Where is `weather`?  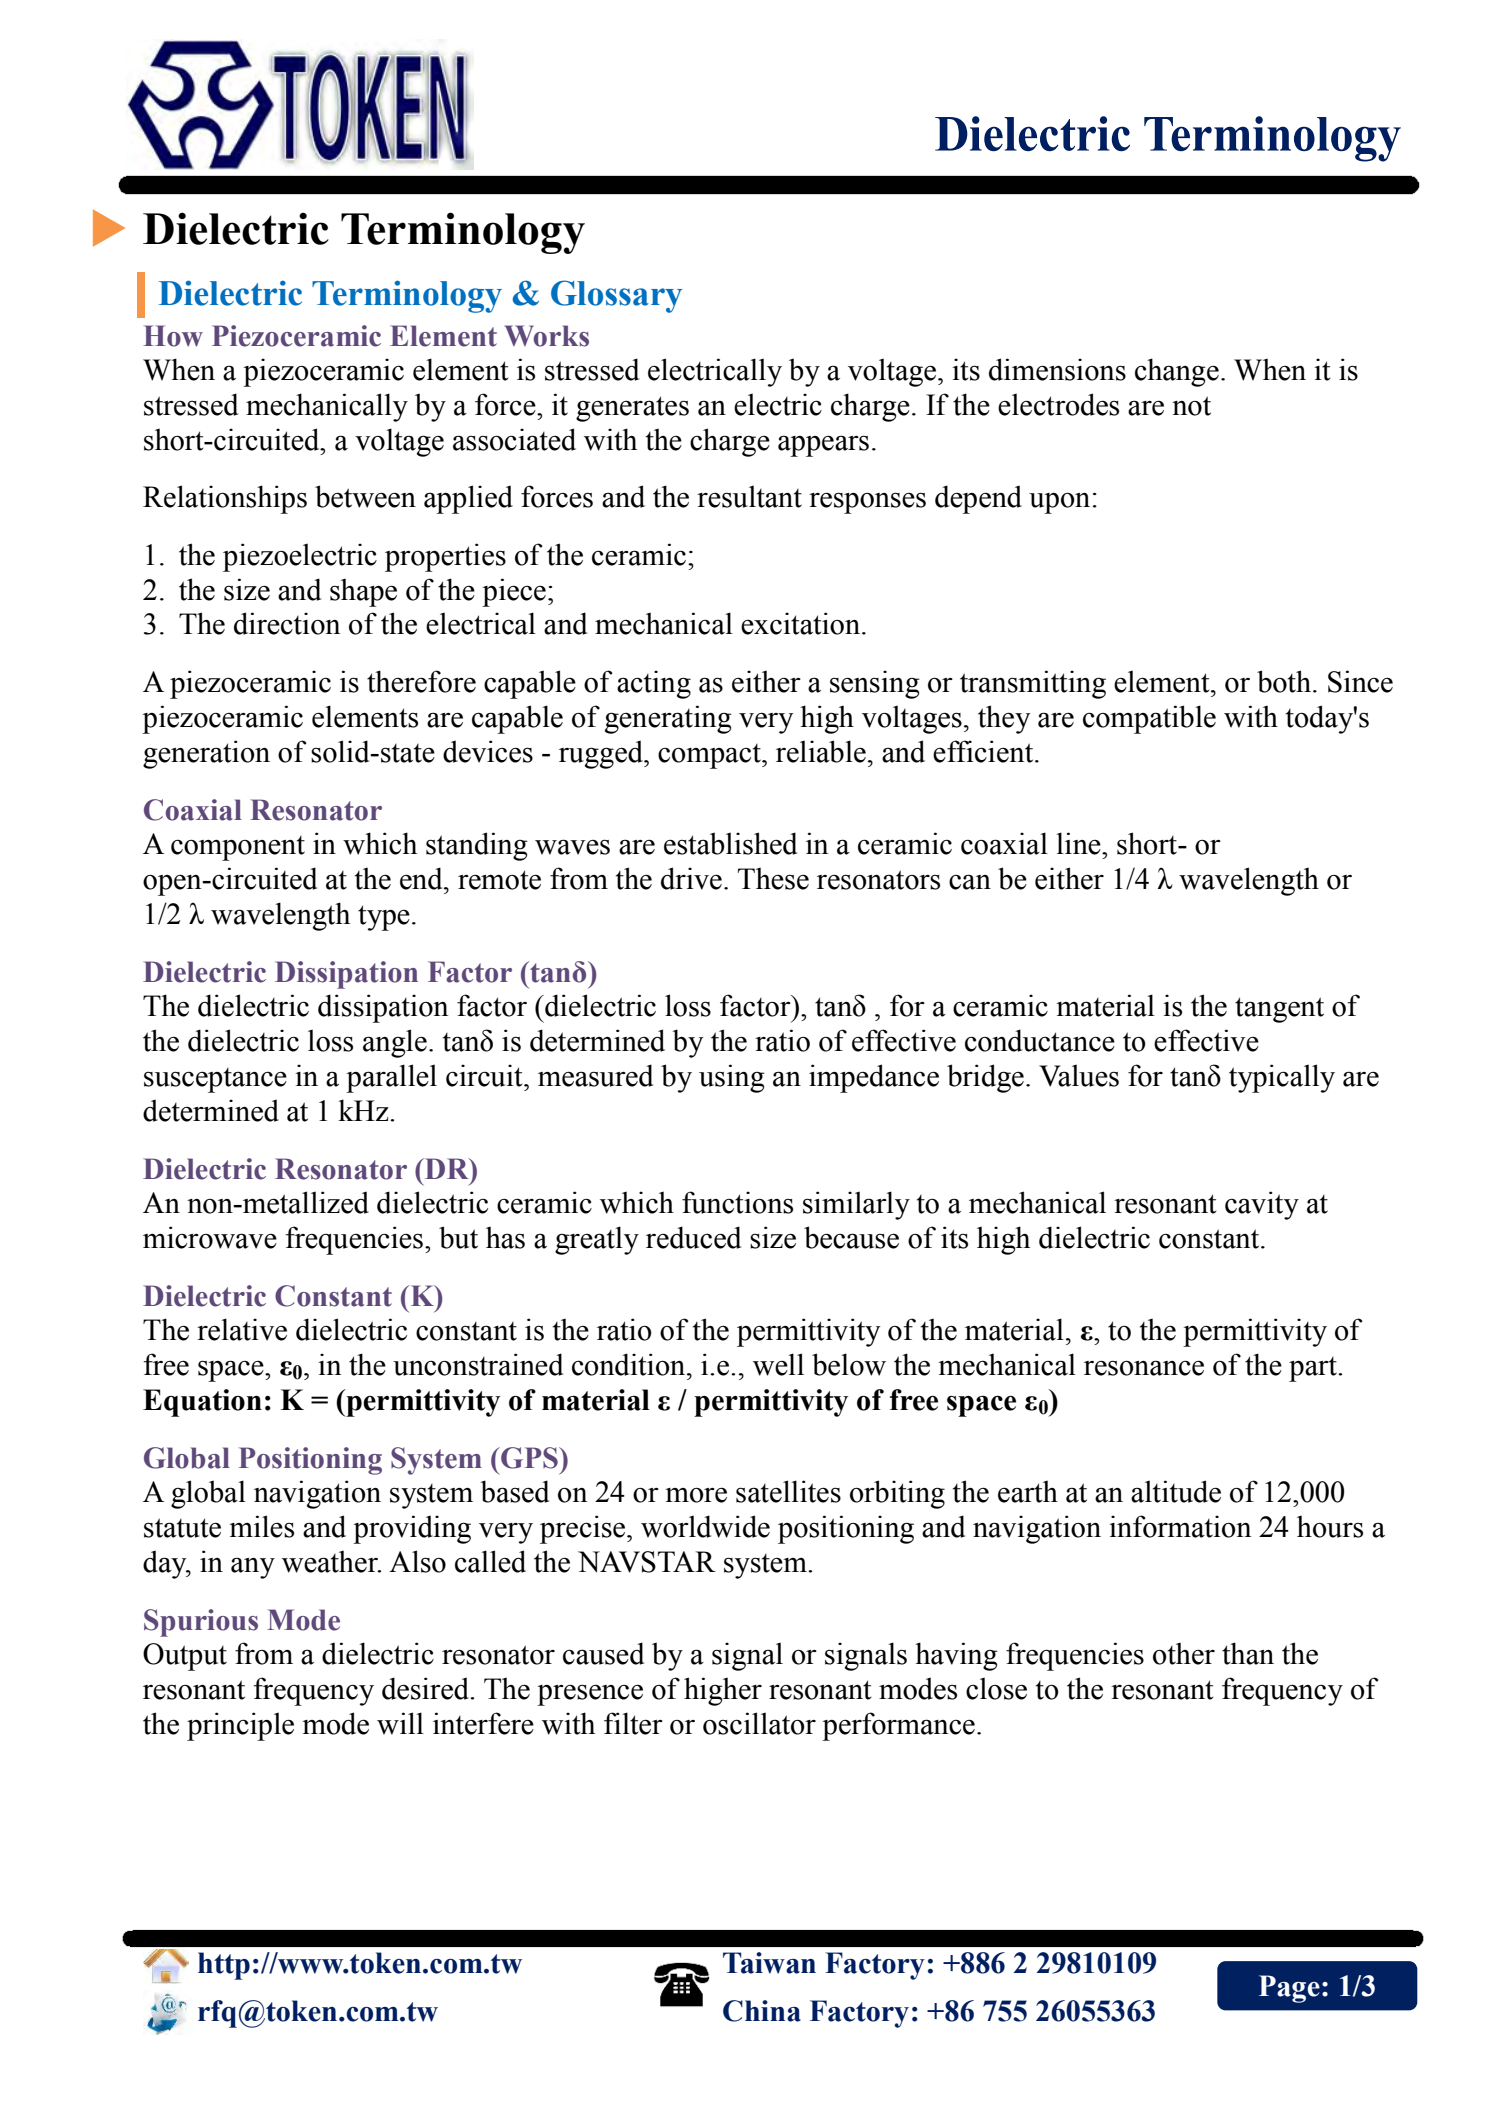
weather is located at coordinates (331, 1561).
